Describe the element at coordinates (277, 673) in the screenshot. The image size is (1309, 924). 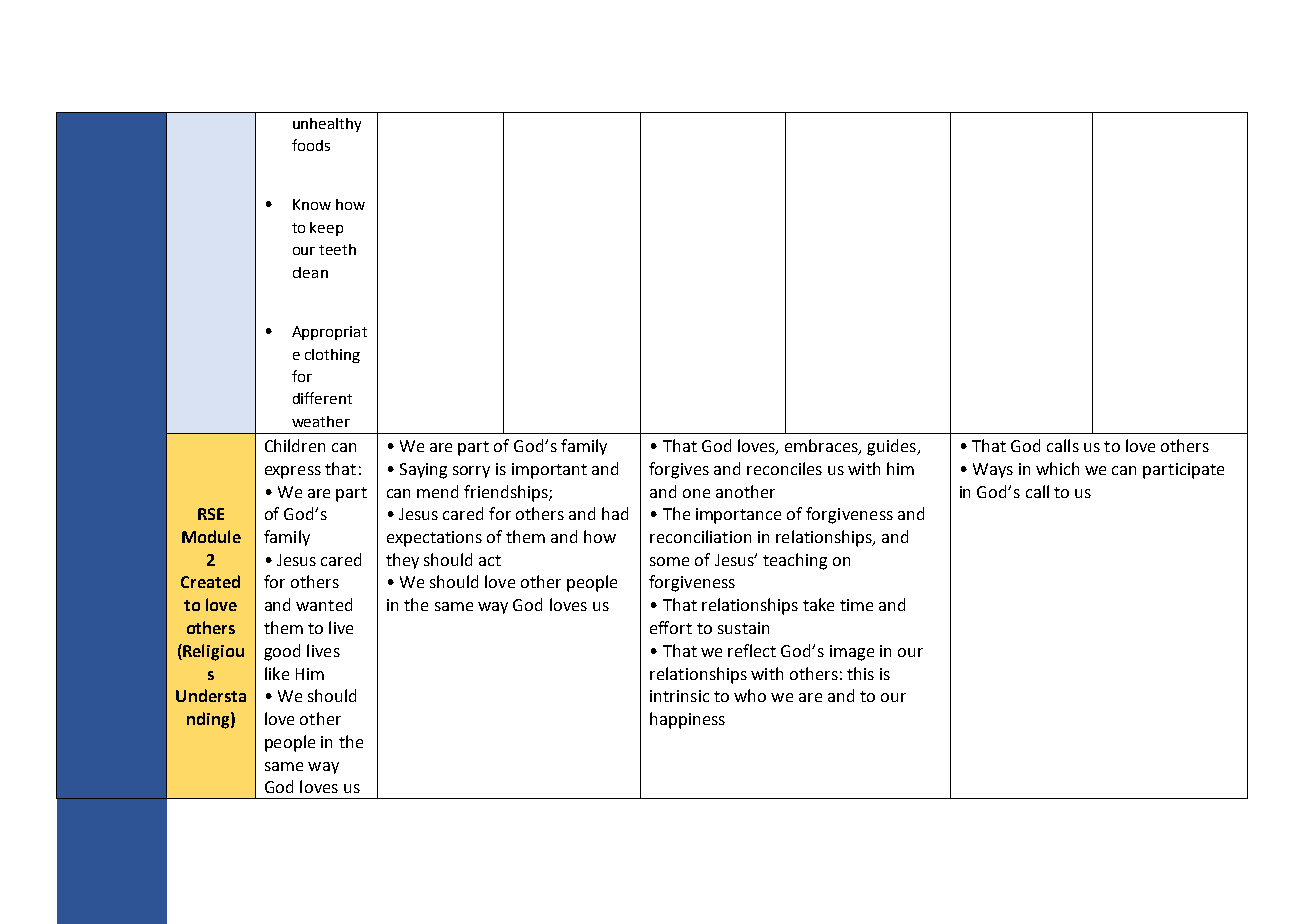
I see `like` at that location.
